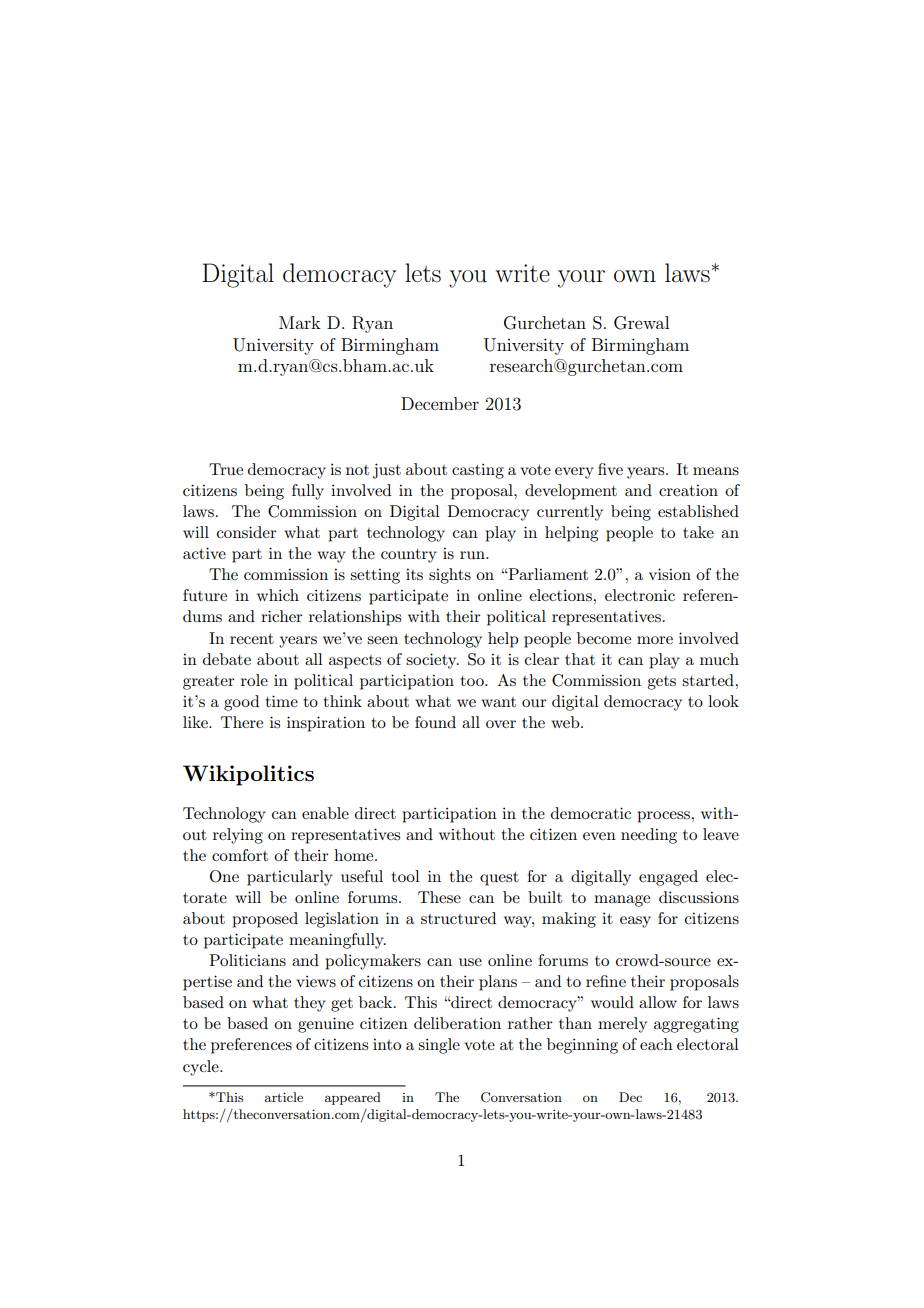 The height and width of the page is (1308, 924). Describe the element at coordinates (435, 722) in the page. I see `found` at that location.
